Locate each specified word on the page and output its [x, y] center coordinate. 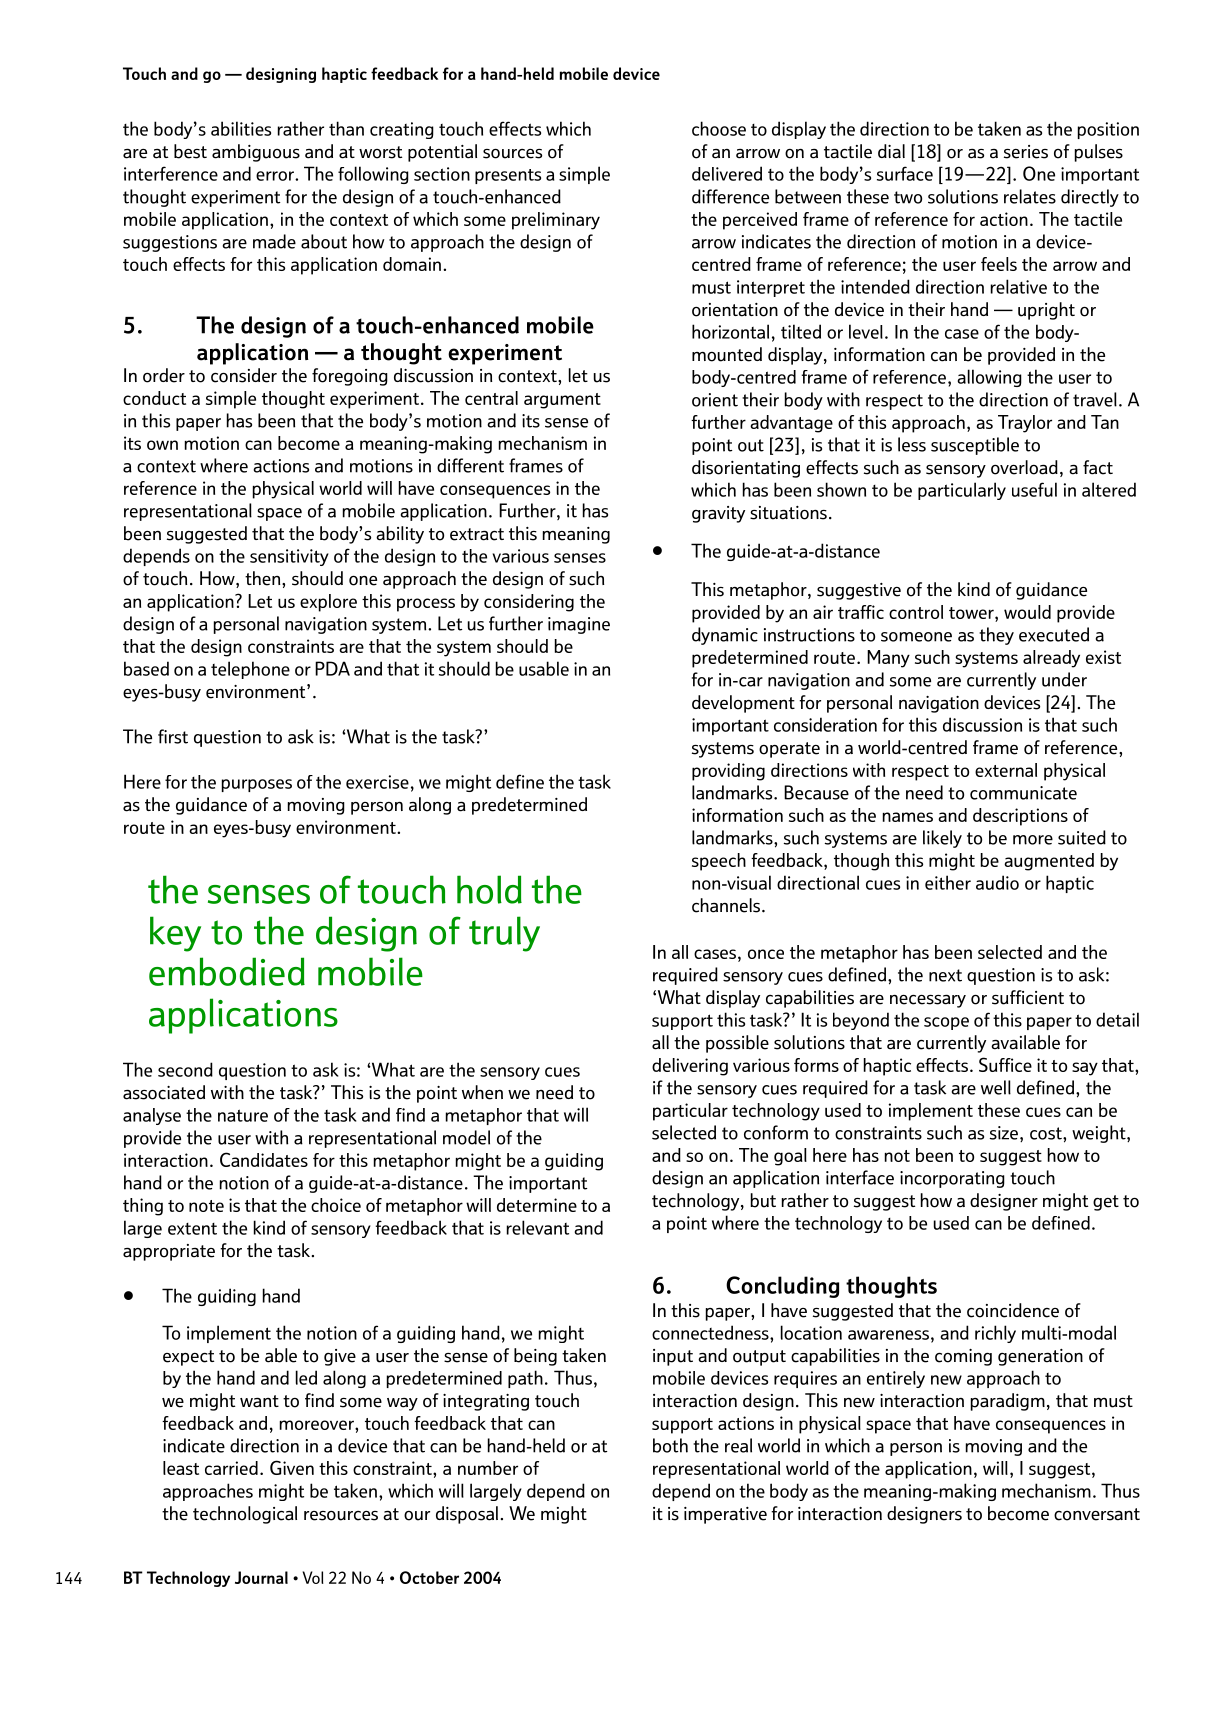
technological [245, 1515]
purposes [257, 785]
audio [997, 882]
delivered [727, 173]
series [1026, 152]
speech [719, 862]
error [276, 176]
